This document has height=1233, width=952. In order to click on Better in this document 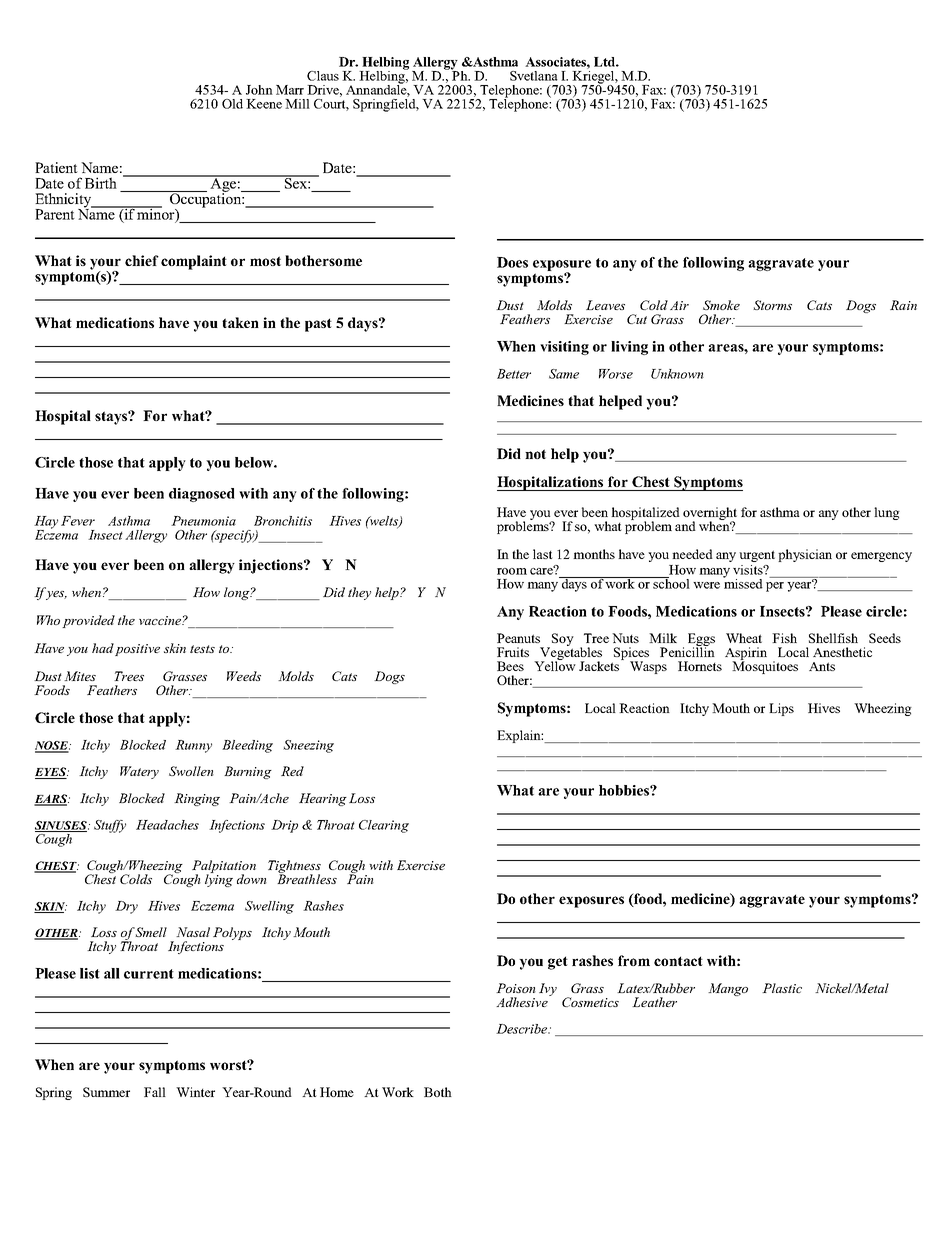, I will do `click(514, 374)`.
